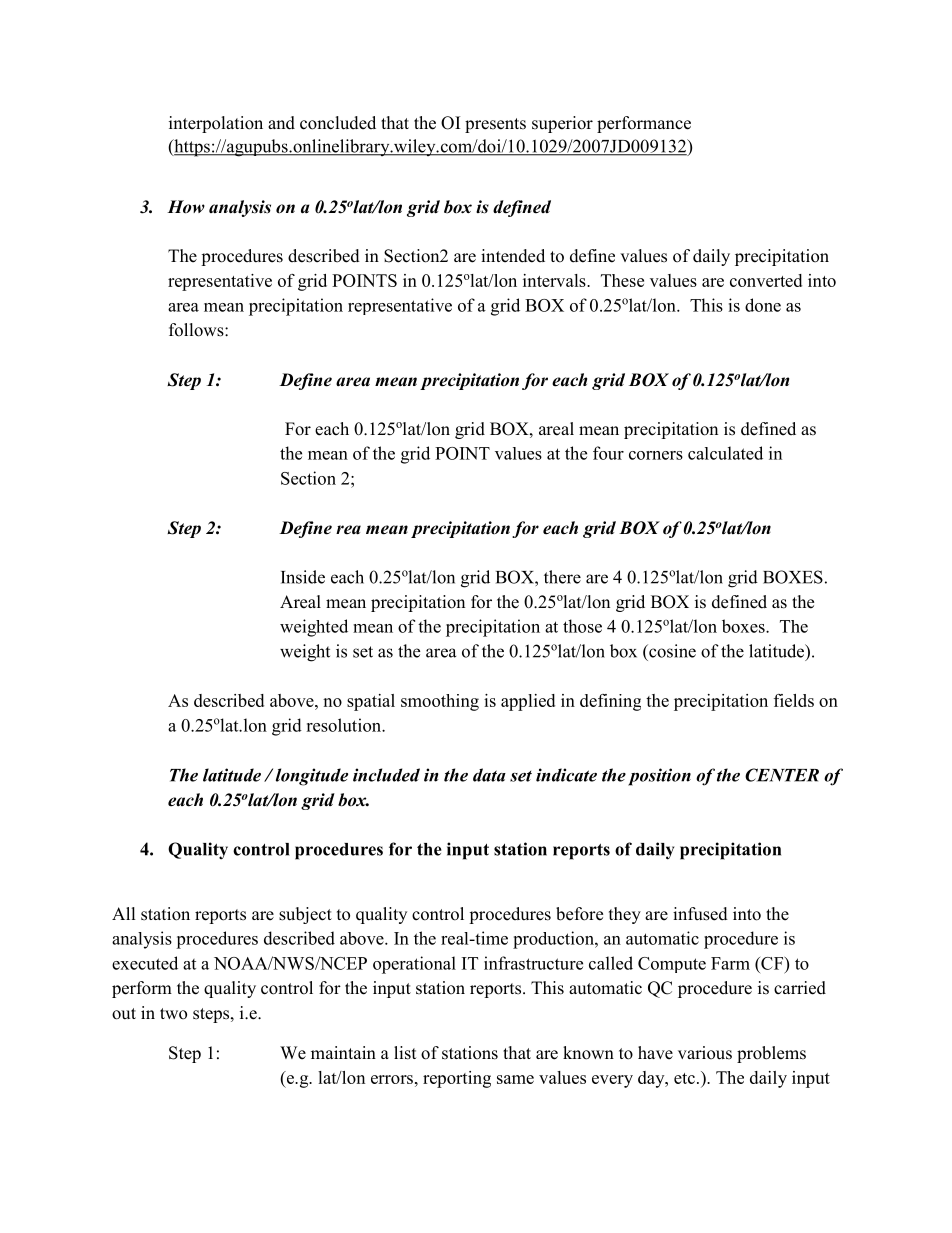 Image resolution: width=952 pixels, height=1233 pixels. What do you see at coordinates (725, 453) in the screenshot?
I see `calculated` at bounding box center [725, 453].
